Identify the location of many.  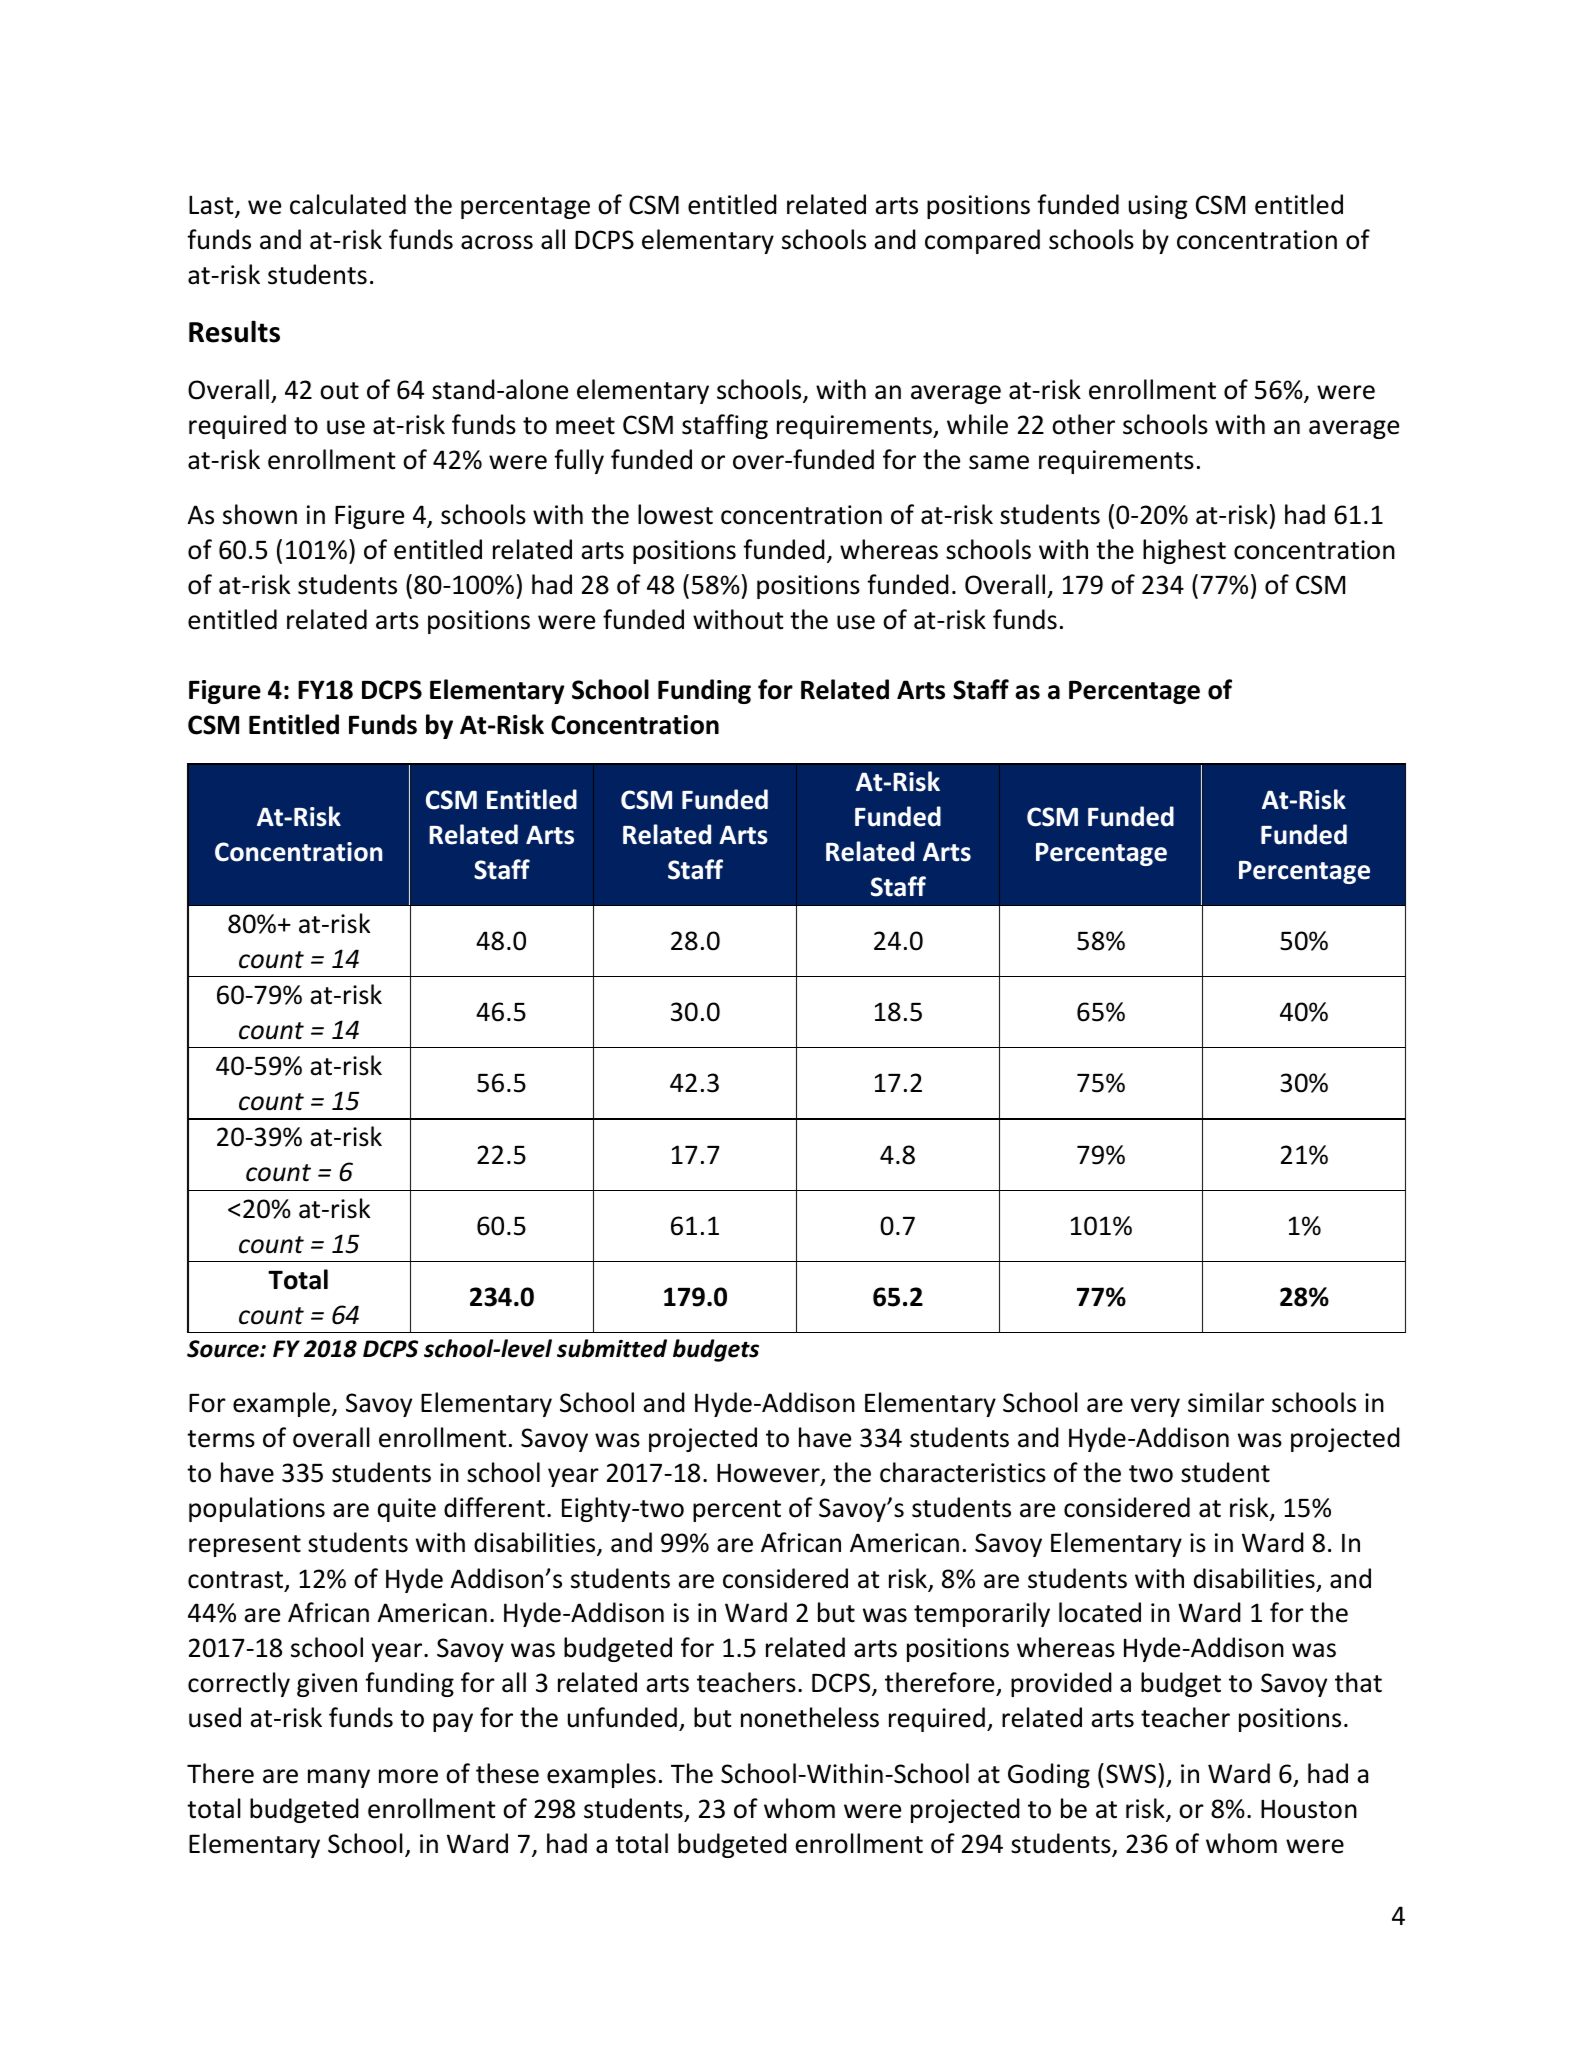
(339, 1778).
